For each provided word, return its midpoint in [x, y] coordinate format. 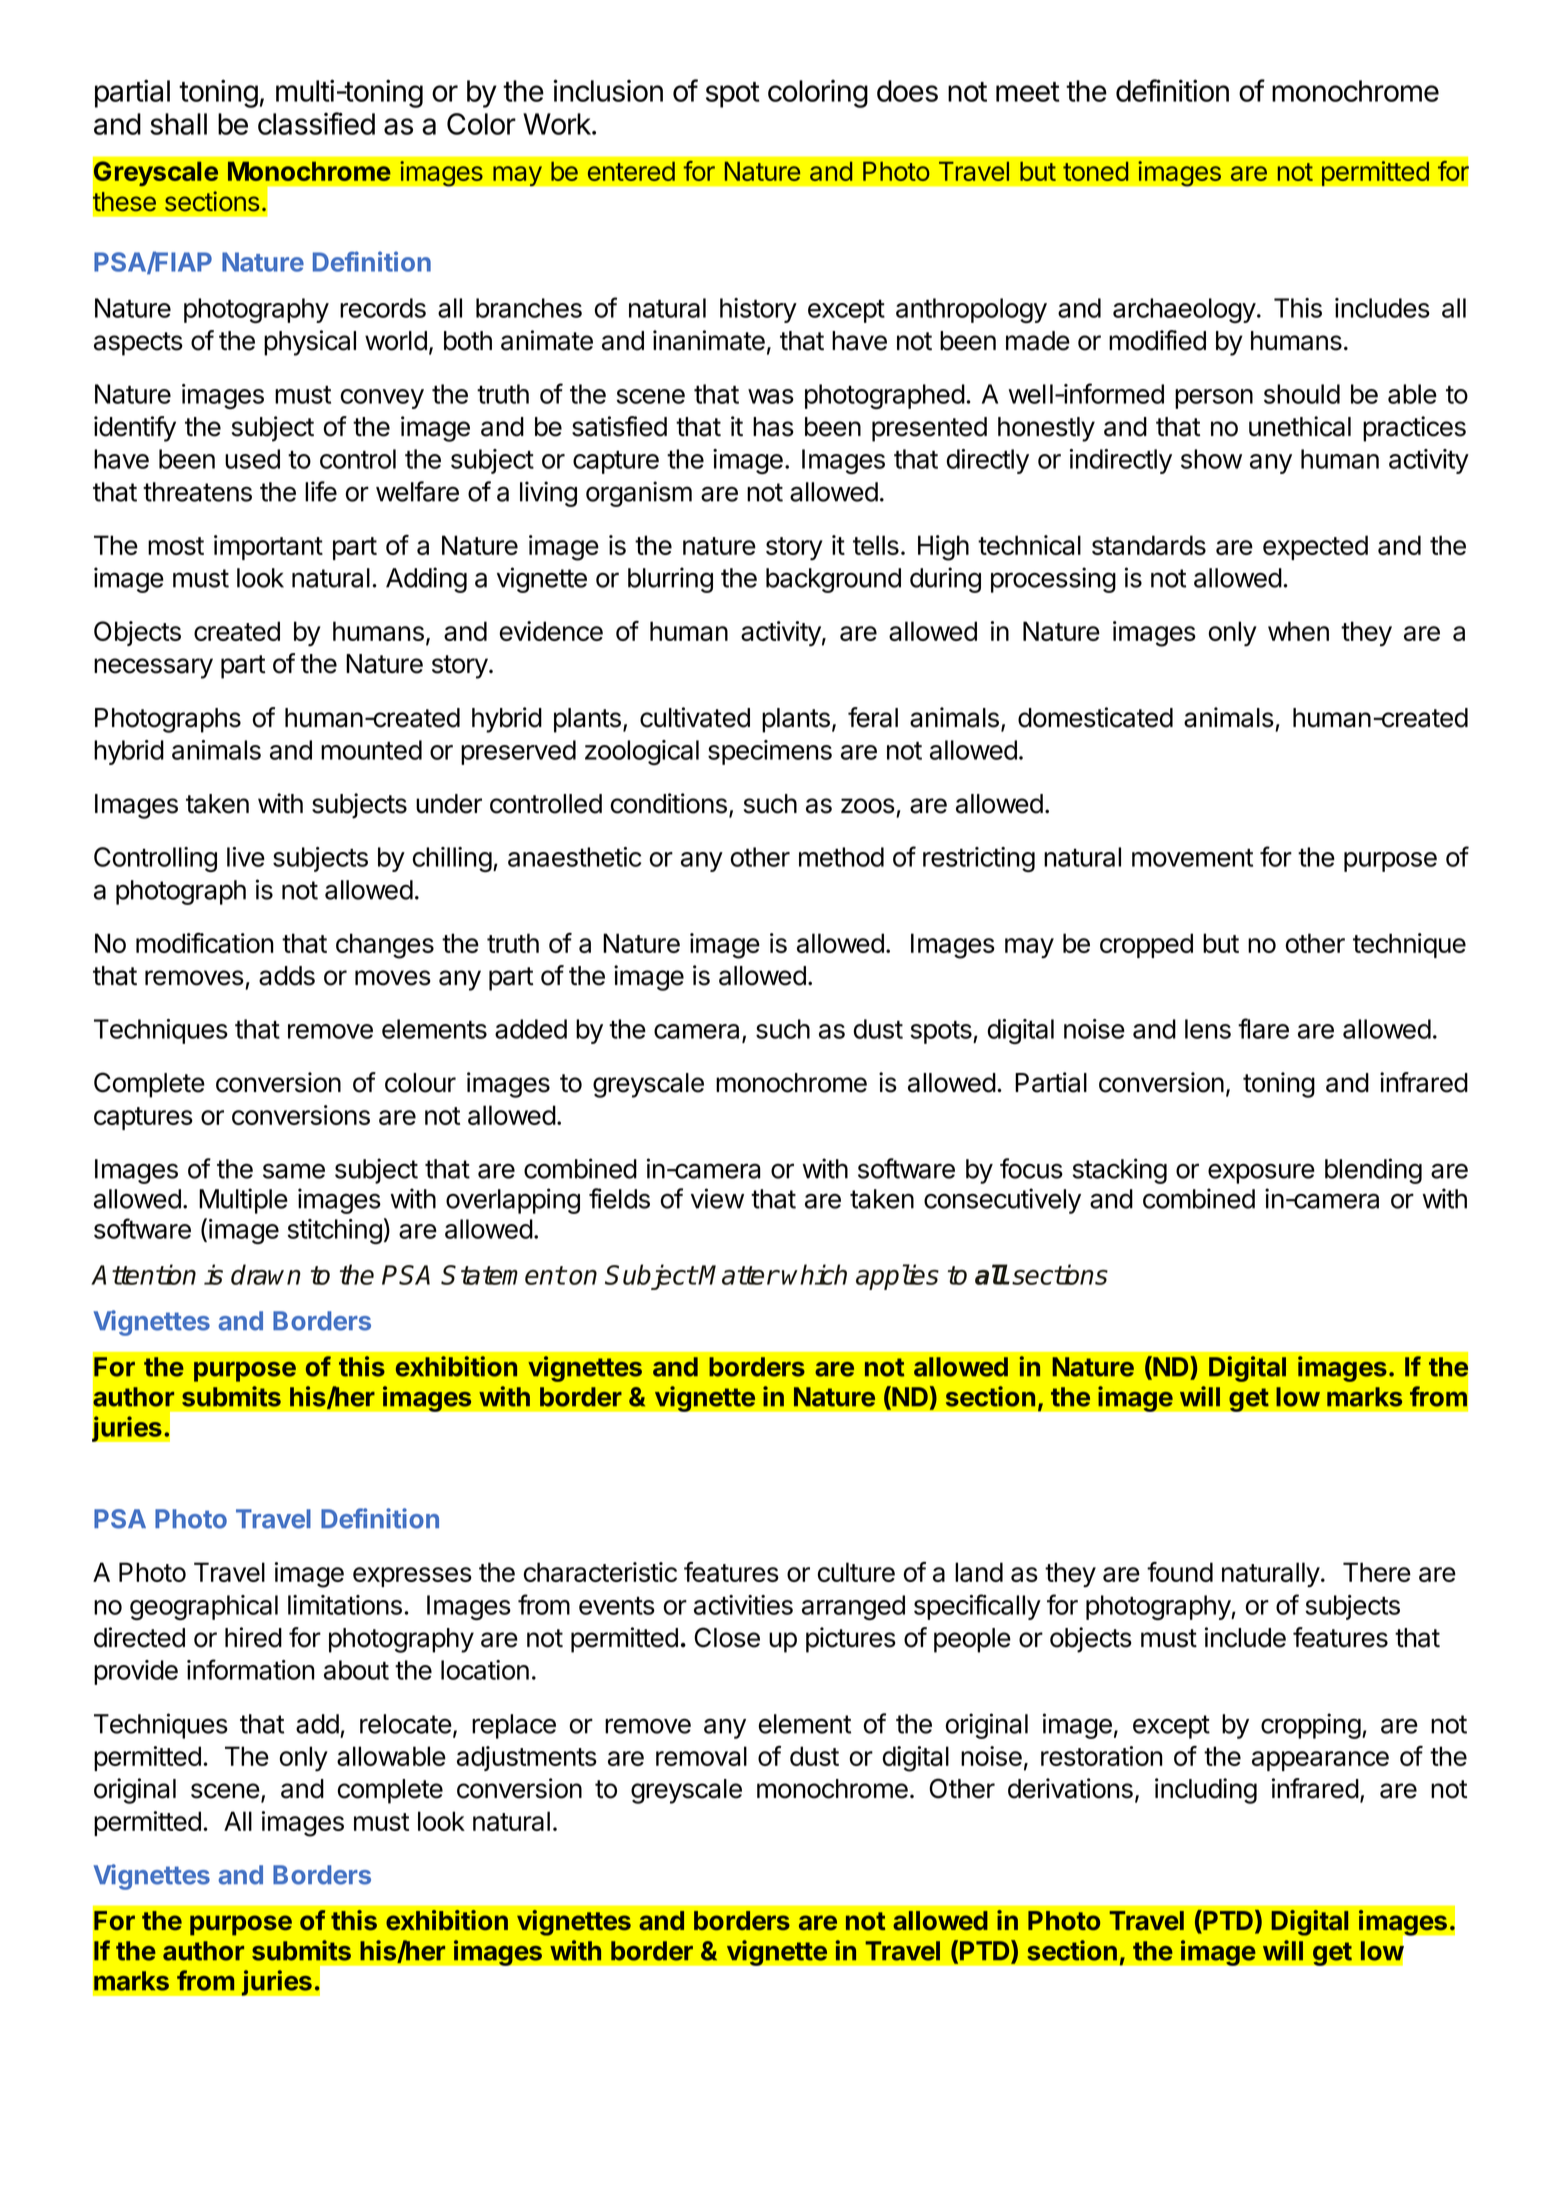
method [841, 857]
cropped [1146, 945]
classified [316, 123]
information [251, 1669]
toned [1095, 171]
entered [631, 171]
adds [287, 976]
